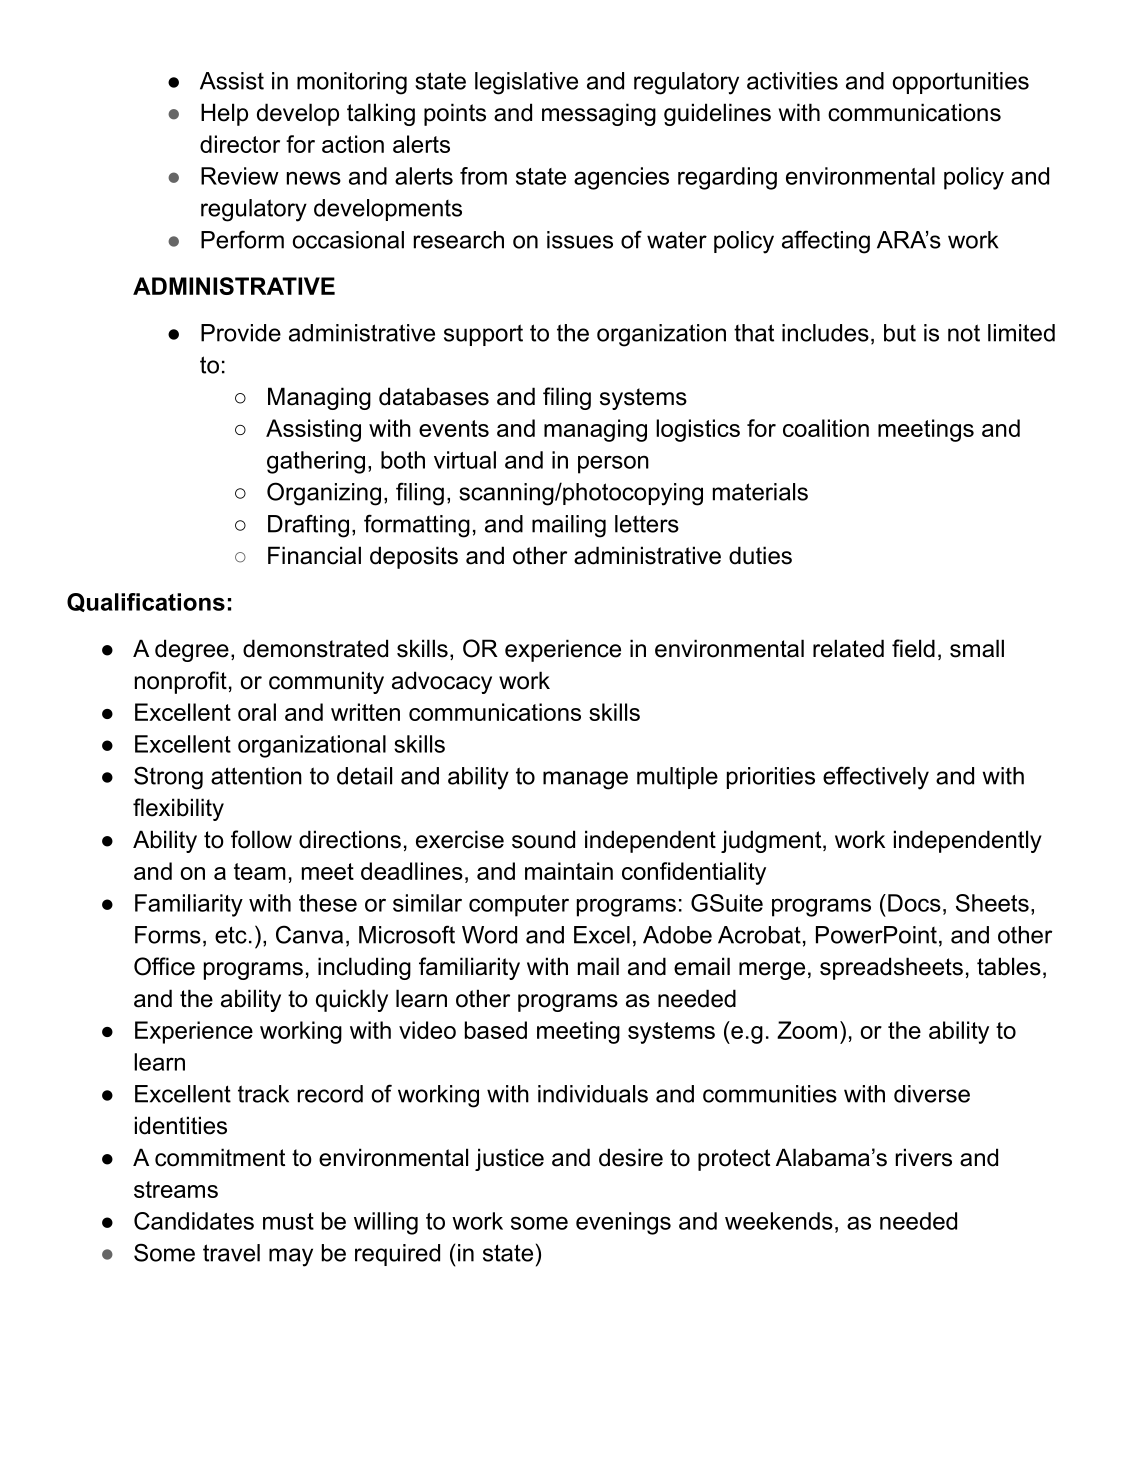 The image size is (1132, 1465). I want to click on computer, so click(519, 906).
